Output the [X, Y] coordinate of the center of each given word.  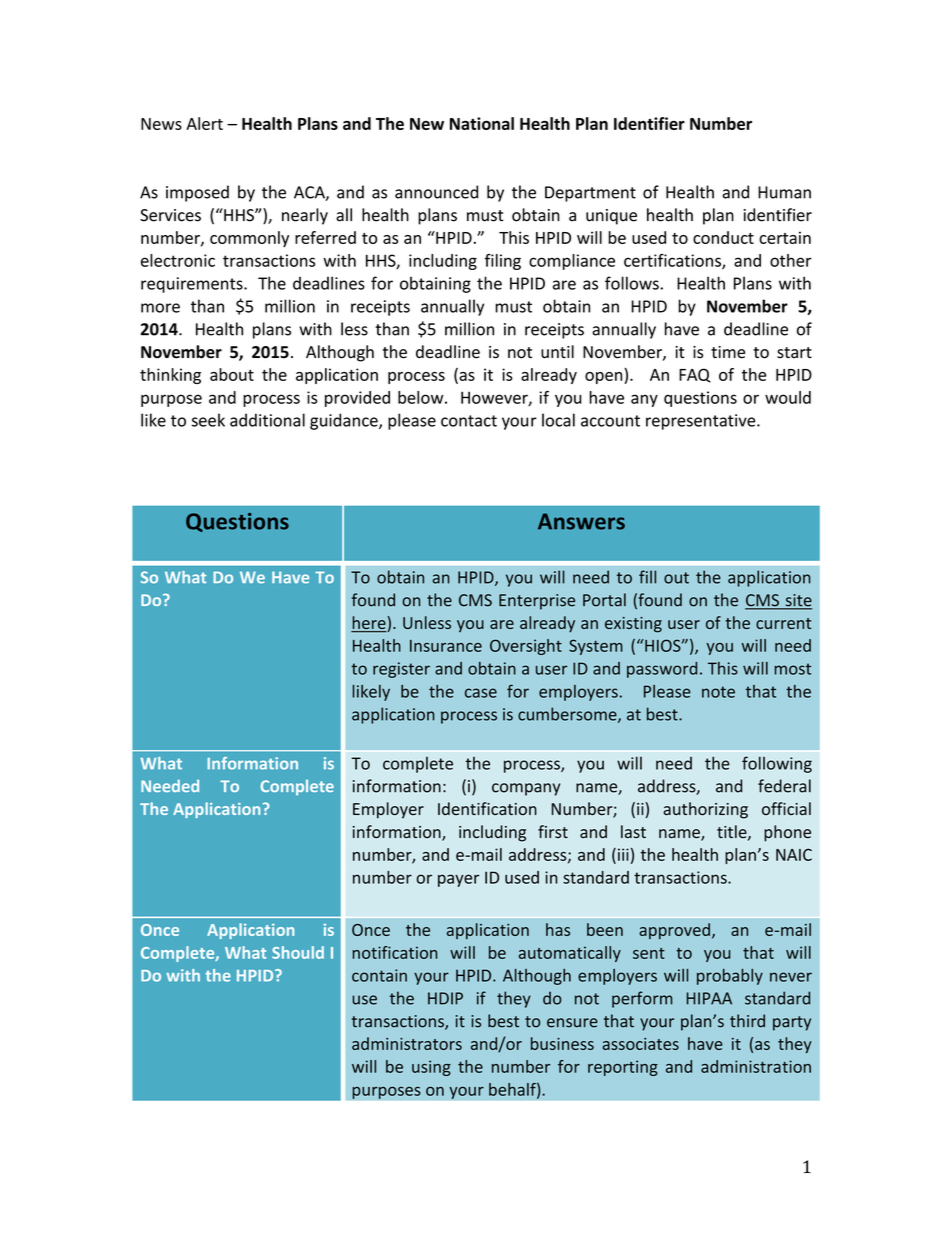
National [482, 123]
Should [298, 952]
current [783, 623]
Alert [204, 123]
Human [784, 192]
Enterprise [537, 602]
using [431, 1068]
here [369, 624]
